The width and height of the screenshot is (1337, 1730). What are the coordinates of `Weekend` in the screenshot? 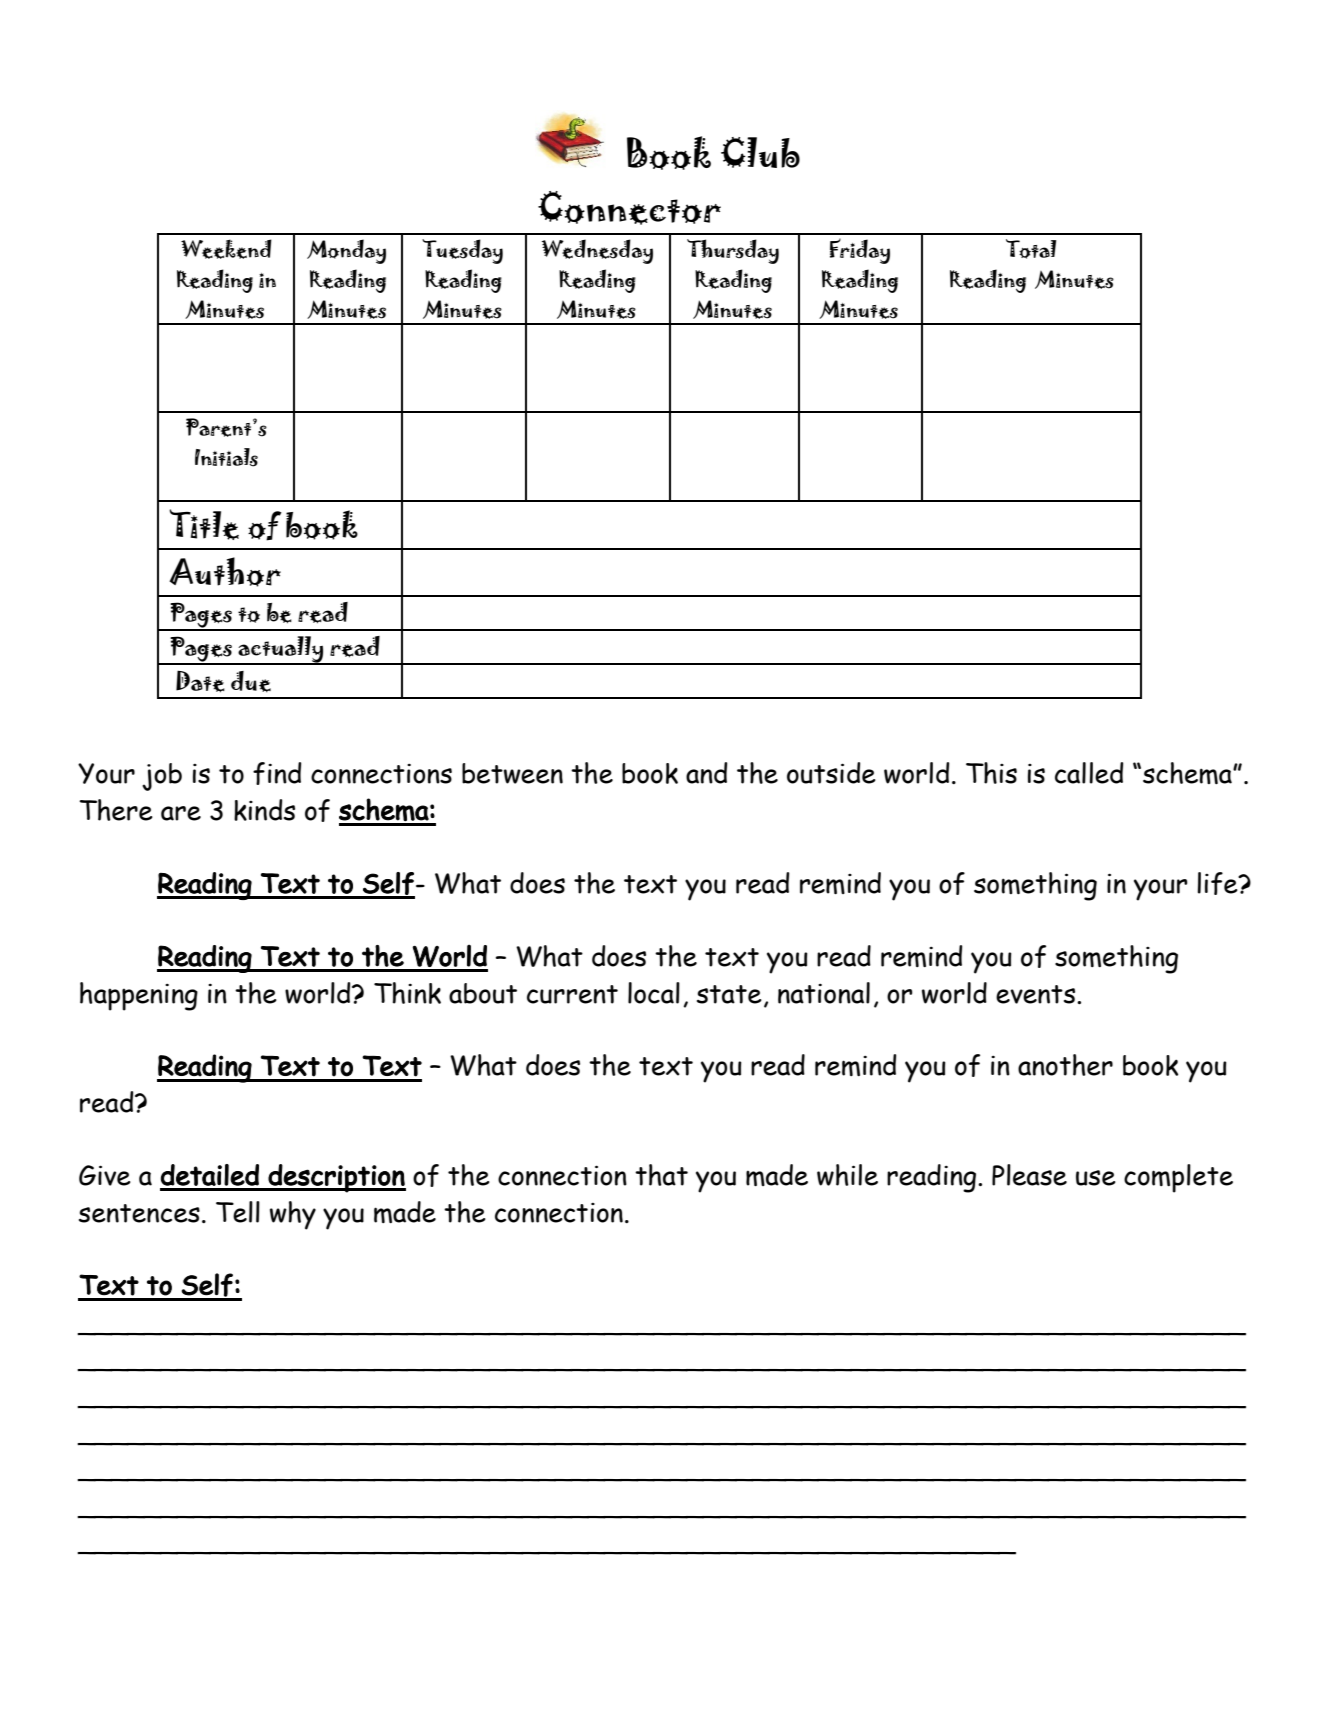 It's located at (226, 249).
